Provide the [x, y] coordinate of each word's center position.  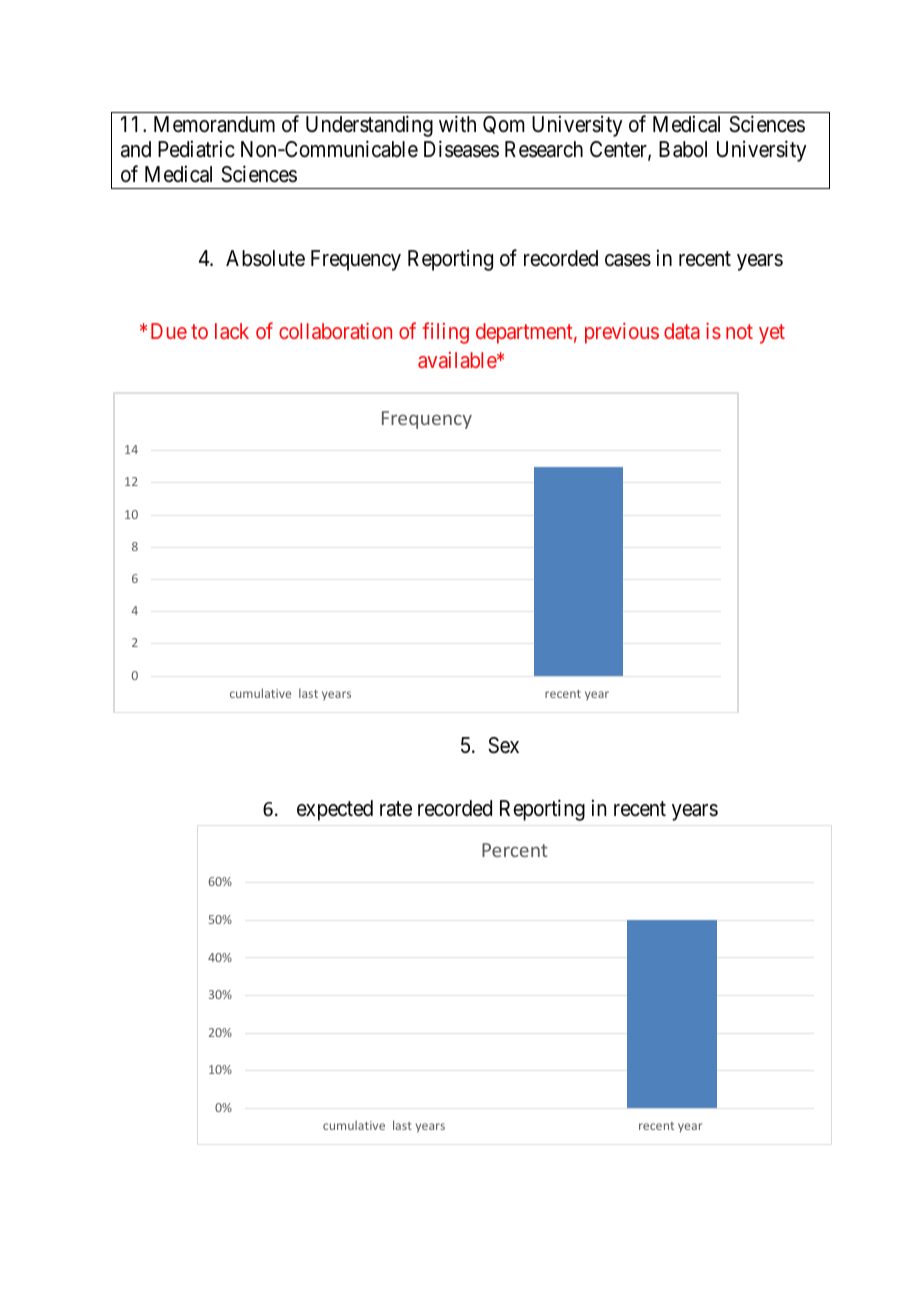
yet [772, 334]
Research [544, 149]
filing [446, 333]
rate [396, 809]
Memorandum [214, 124]
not [739, 332]
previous [622, 333]
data [682, 331]
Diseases [461, 149]
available [458, 360]
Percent [515, 850]
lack [232, 331]
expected [335, 810]
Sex [503, 745]
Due [169, 331]
